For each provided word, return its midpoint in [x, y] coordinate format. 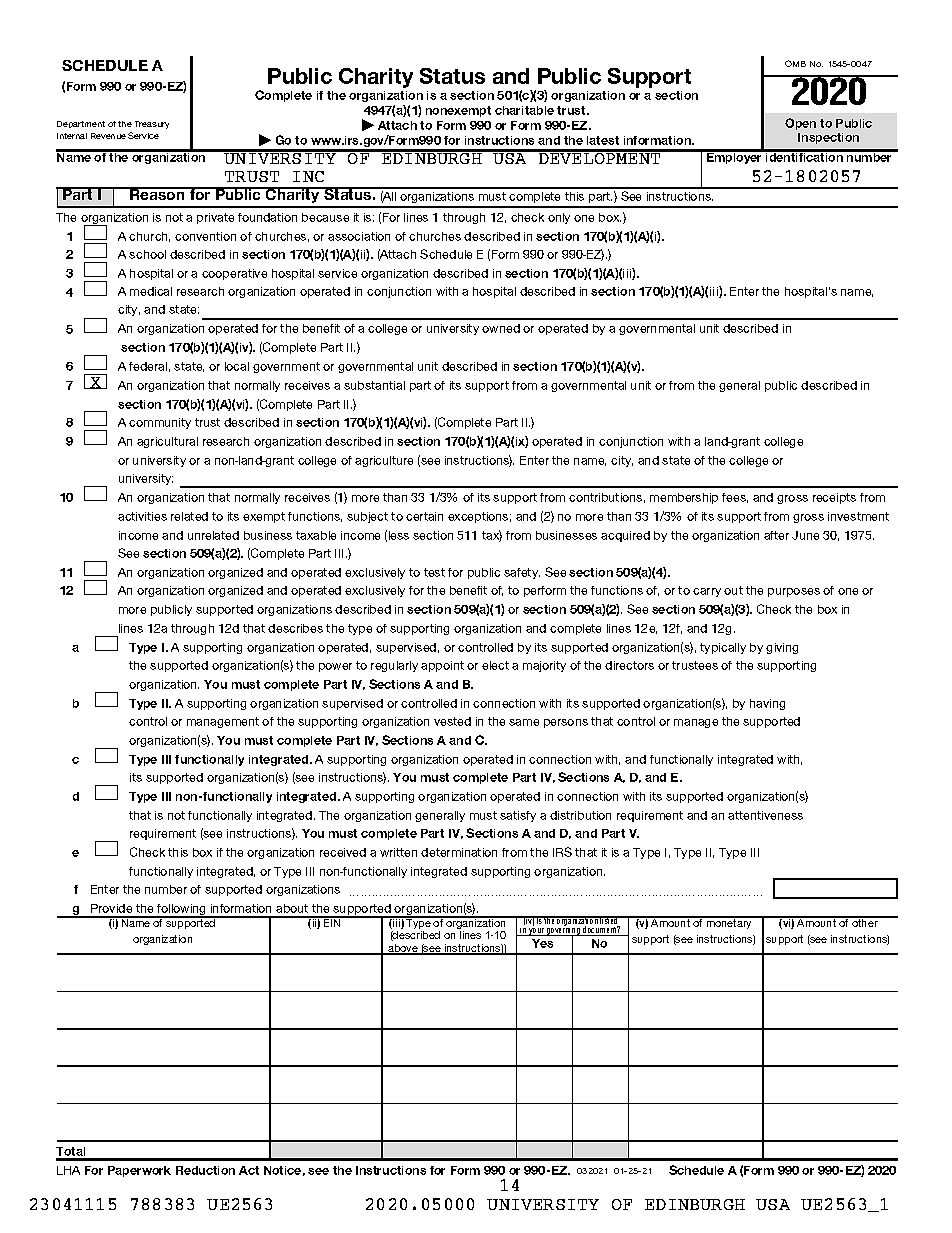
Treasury [152, 125]
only [559, 218]
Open [800, 124]
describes [295, 628]
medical [151, 291]
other [865, 922]
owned [501, 328]
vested [452, 721]
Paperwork [139, 1171]
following [182, 911]
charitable [524, 110]
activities [142, 516]
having [767, 704]
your [536, 932]
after [776, 535]
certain [424, 516]
